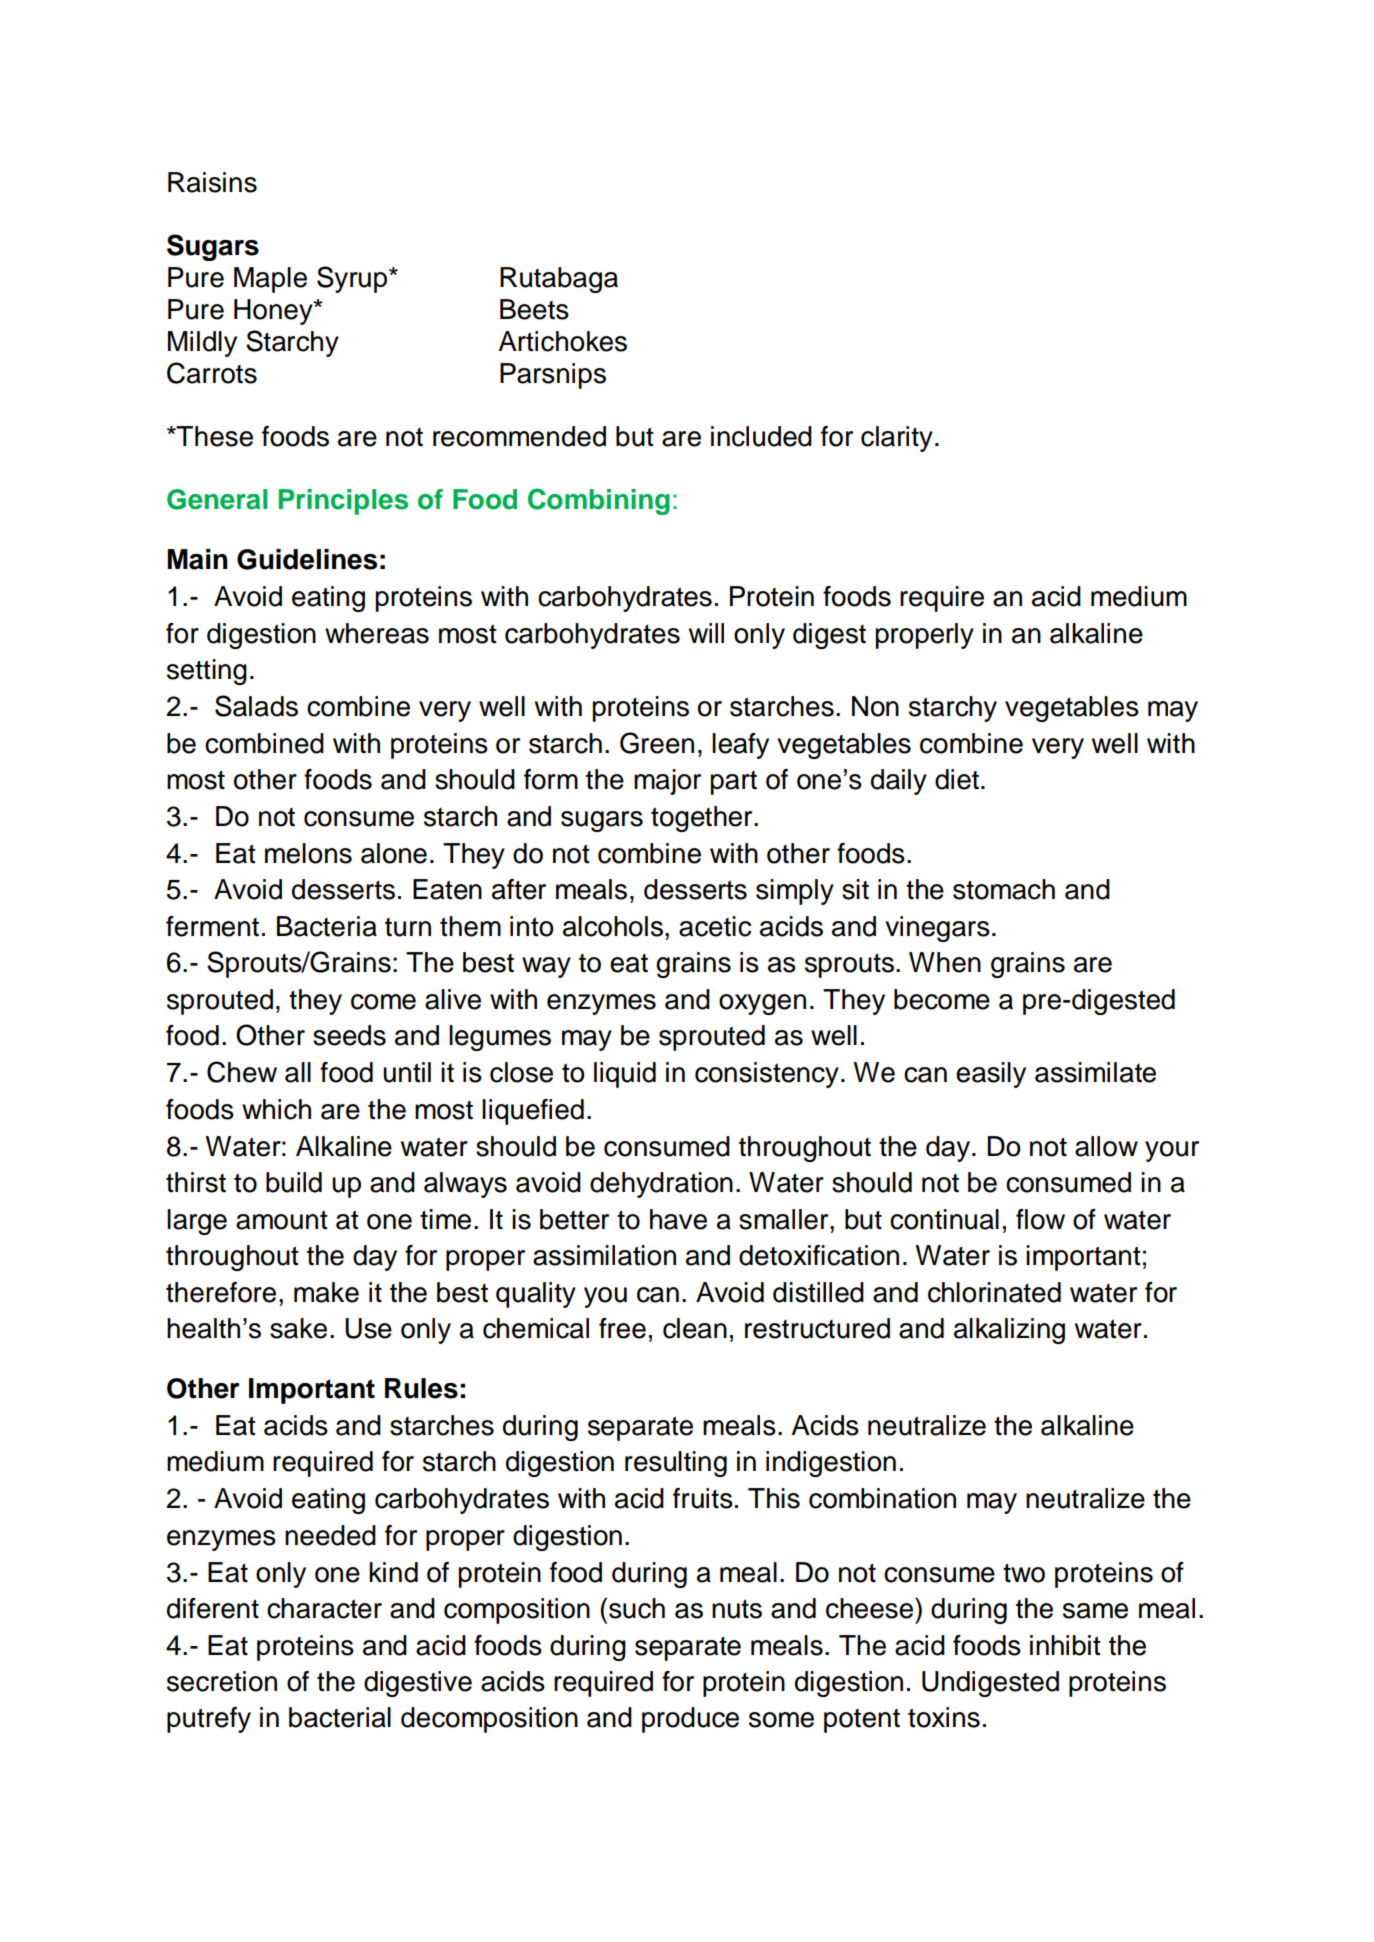  What do you see at coordinates (678, 1219) in the screenshot?
I see `have` at bounding box center [678, 1219].
